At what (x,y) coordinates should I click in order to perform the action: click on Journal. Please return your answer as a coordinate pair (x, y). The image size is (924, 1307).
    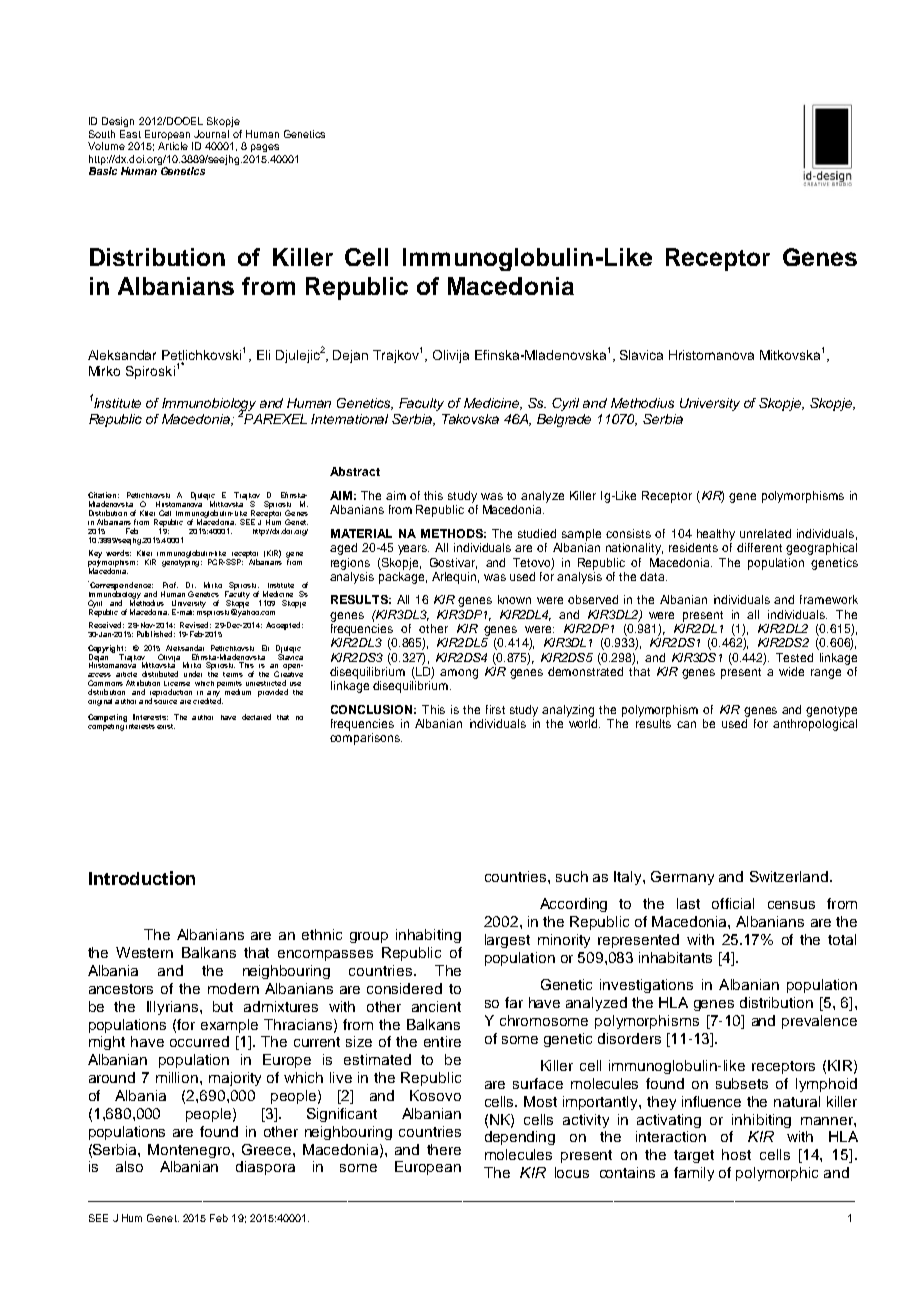
    Looking at the image, I should click on (211, 134).
